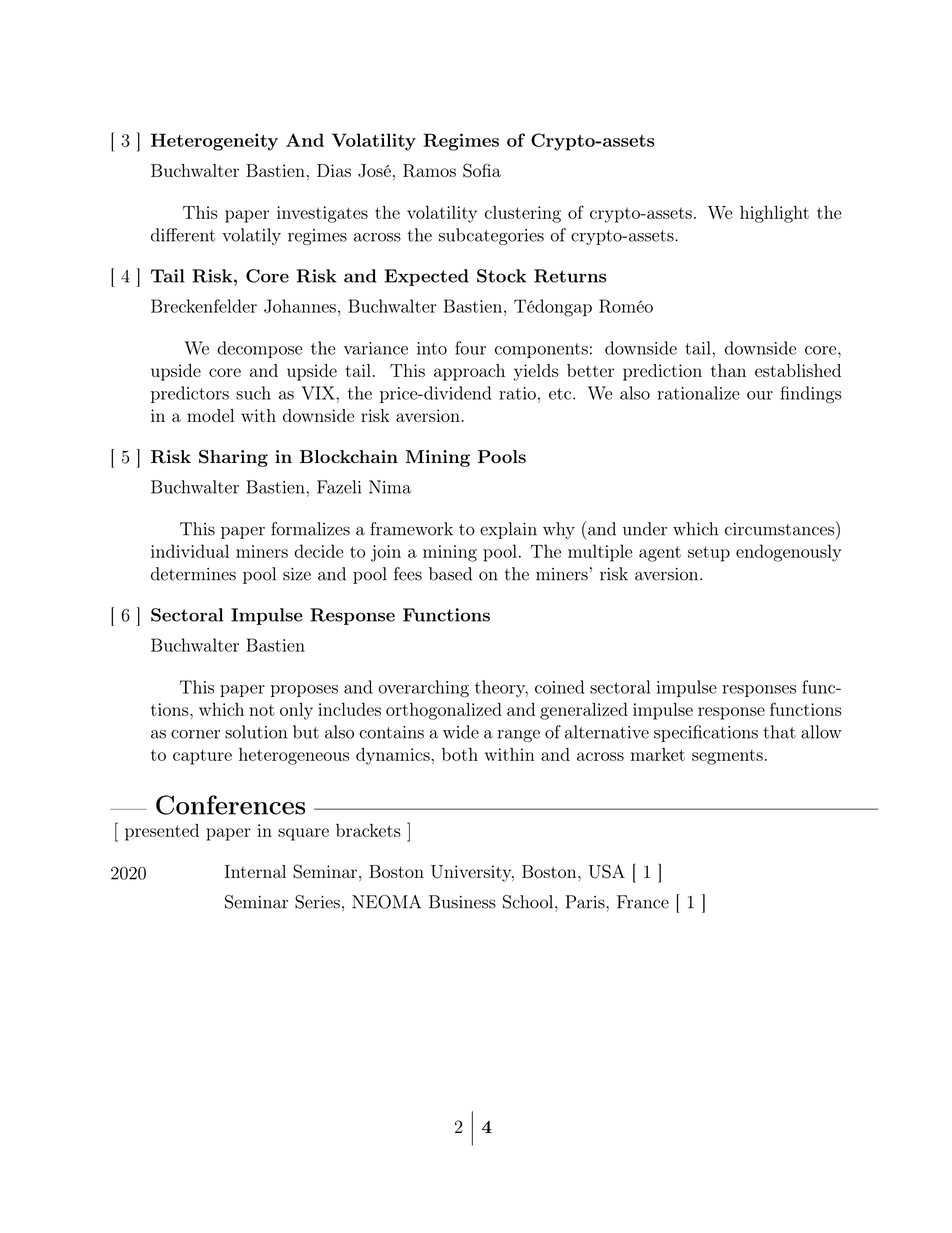 The width and height of the screenshot is (952, 1233). What do you see at coordinates (774, 214) in the screenshot?
I see `highlight` at bounding box center [774, 214].
